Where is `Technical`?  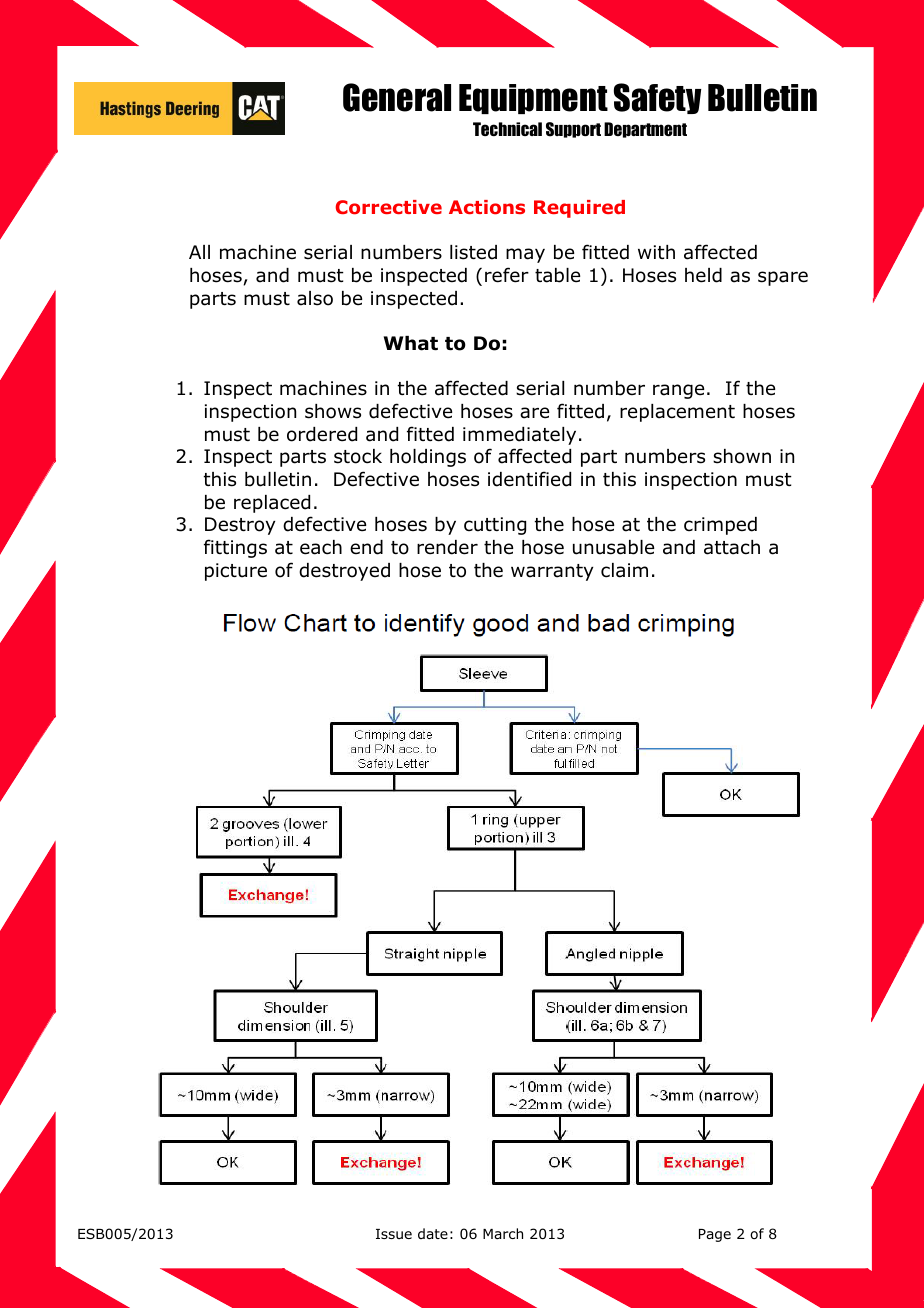 Technical is located at coordinates (507, 129).
